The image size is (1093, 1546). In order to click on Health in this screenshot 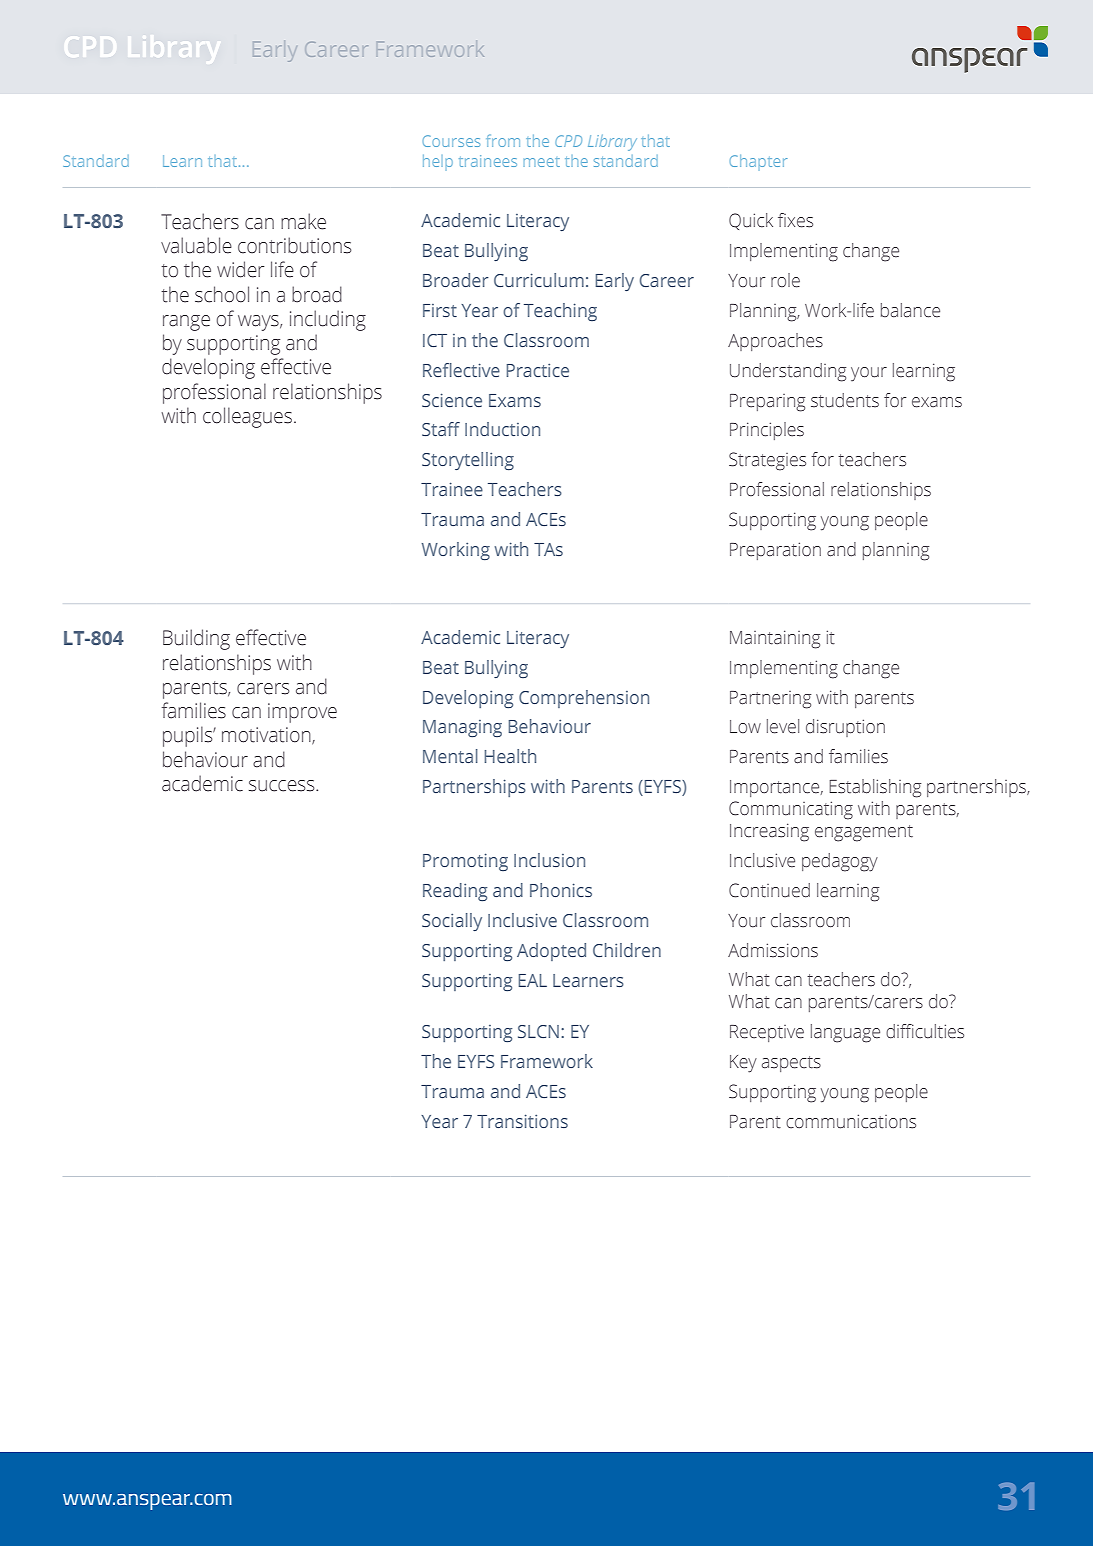, I will do `click(510, 756)`.
